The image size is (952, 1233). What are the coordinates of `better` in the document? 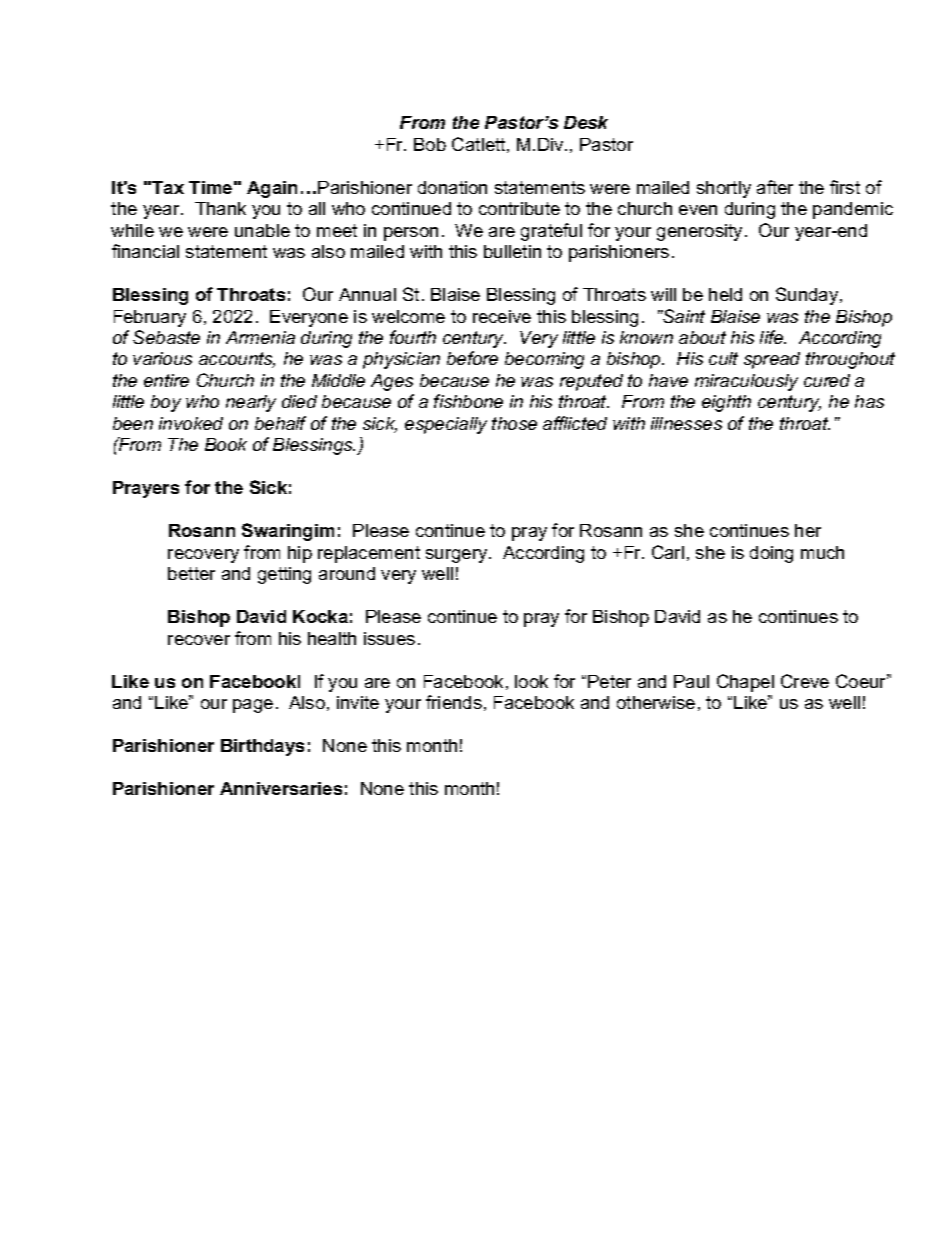 It's located at (191, 573).
